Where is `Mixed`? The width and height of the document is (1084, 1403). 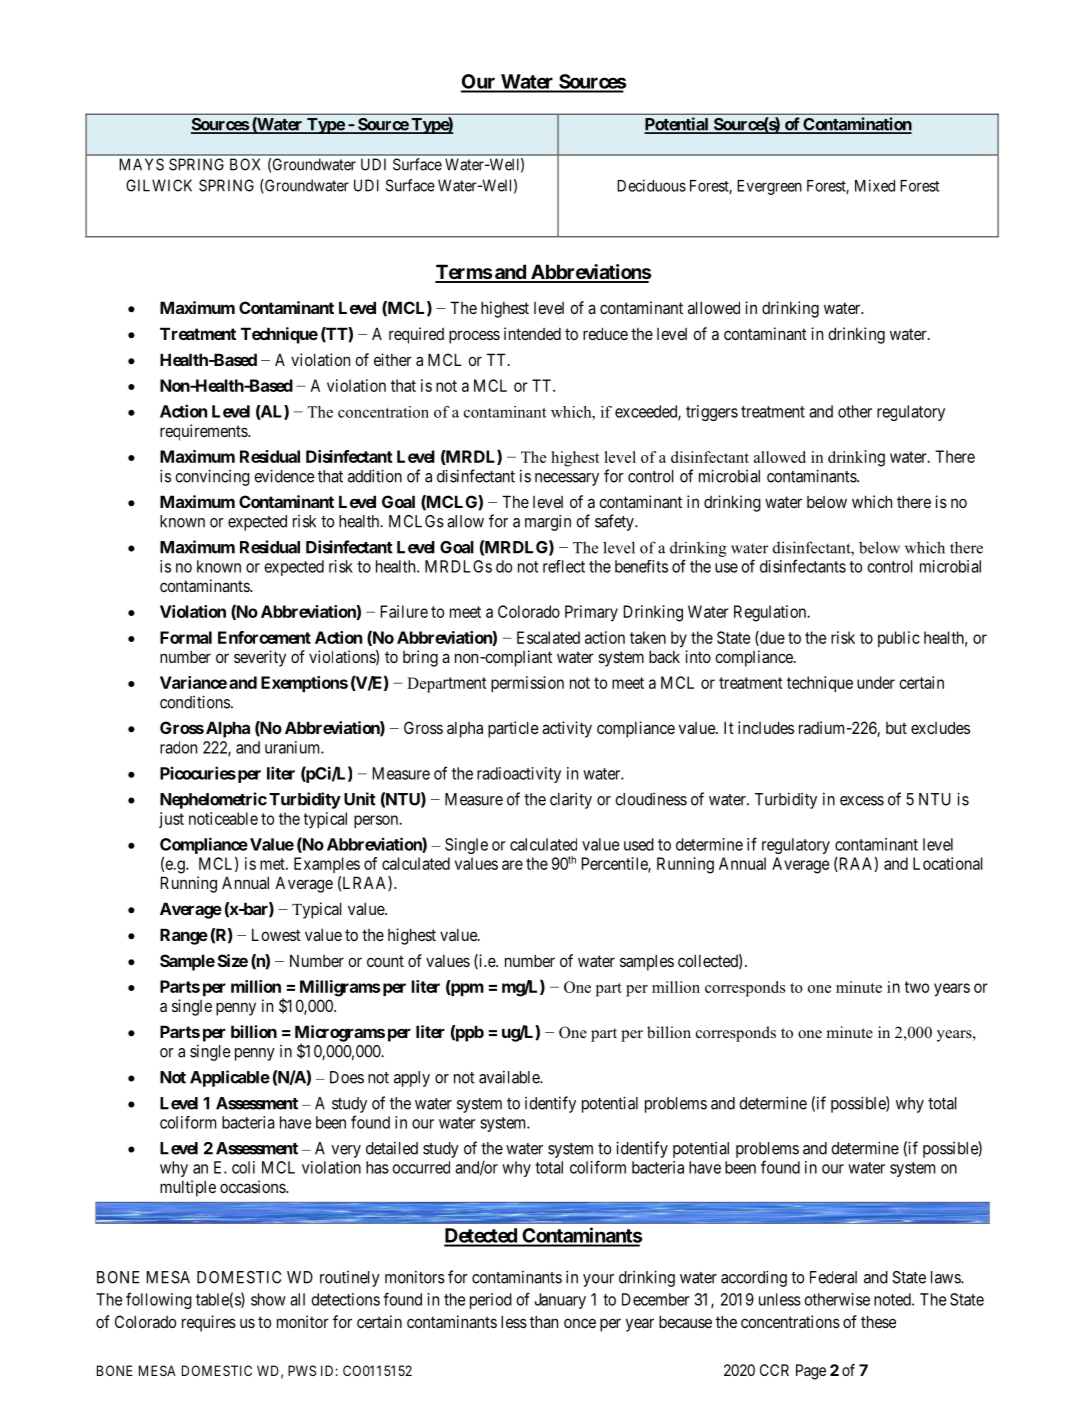
Mixed is located at coordinates (875, 185).
